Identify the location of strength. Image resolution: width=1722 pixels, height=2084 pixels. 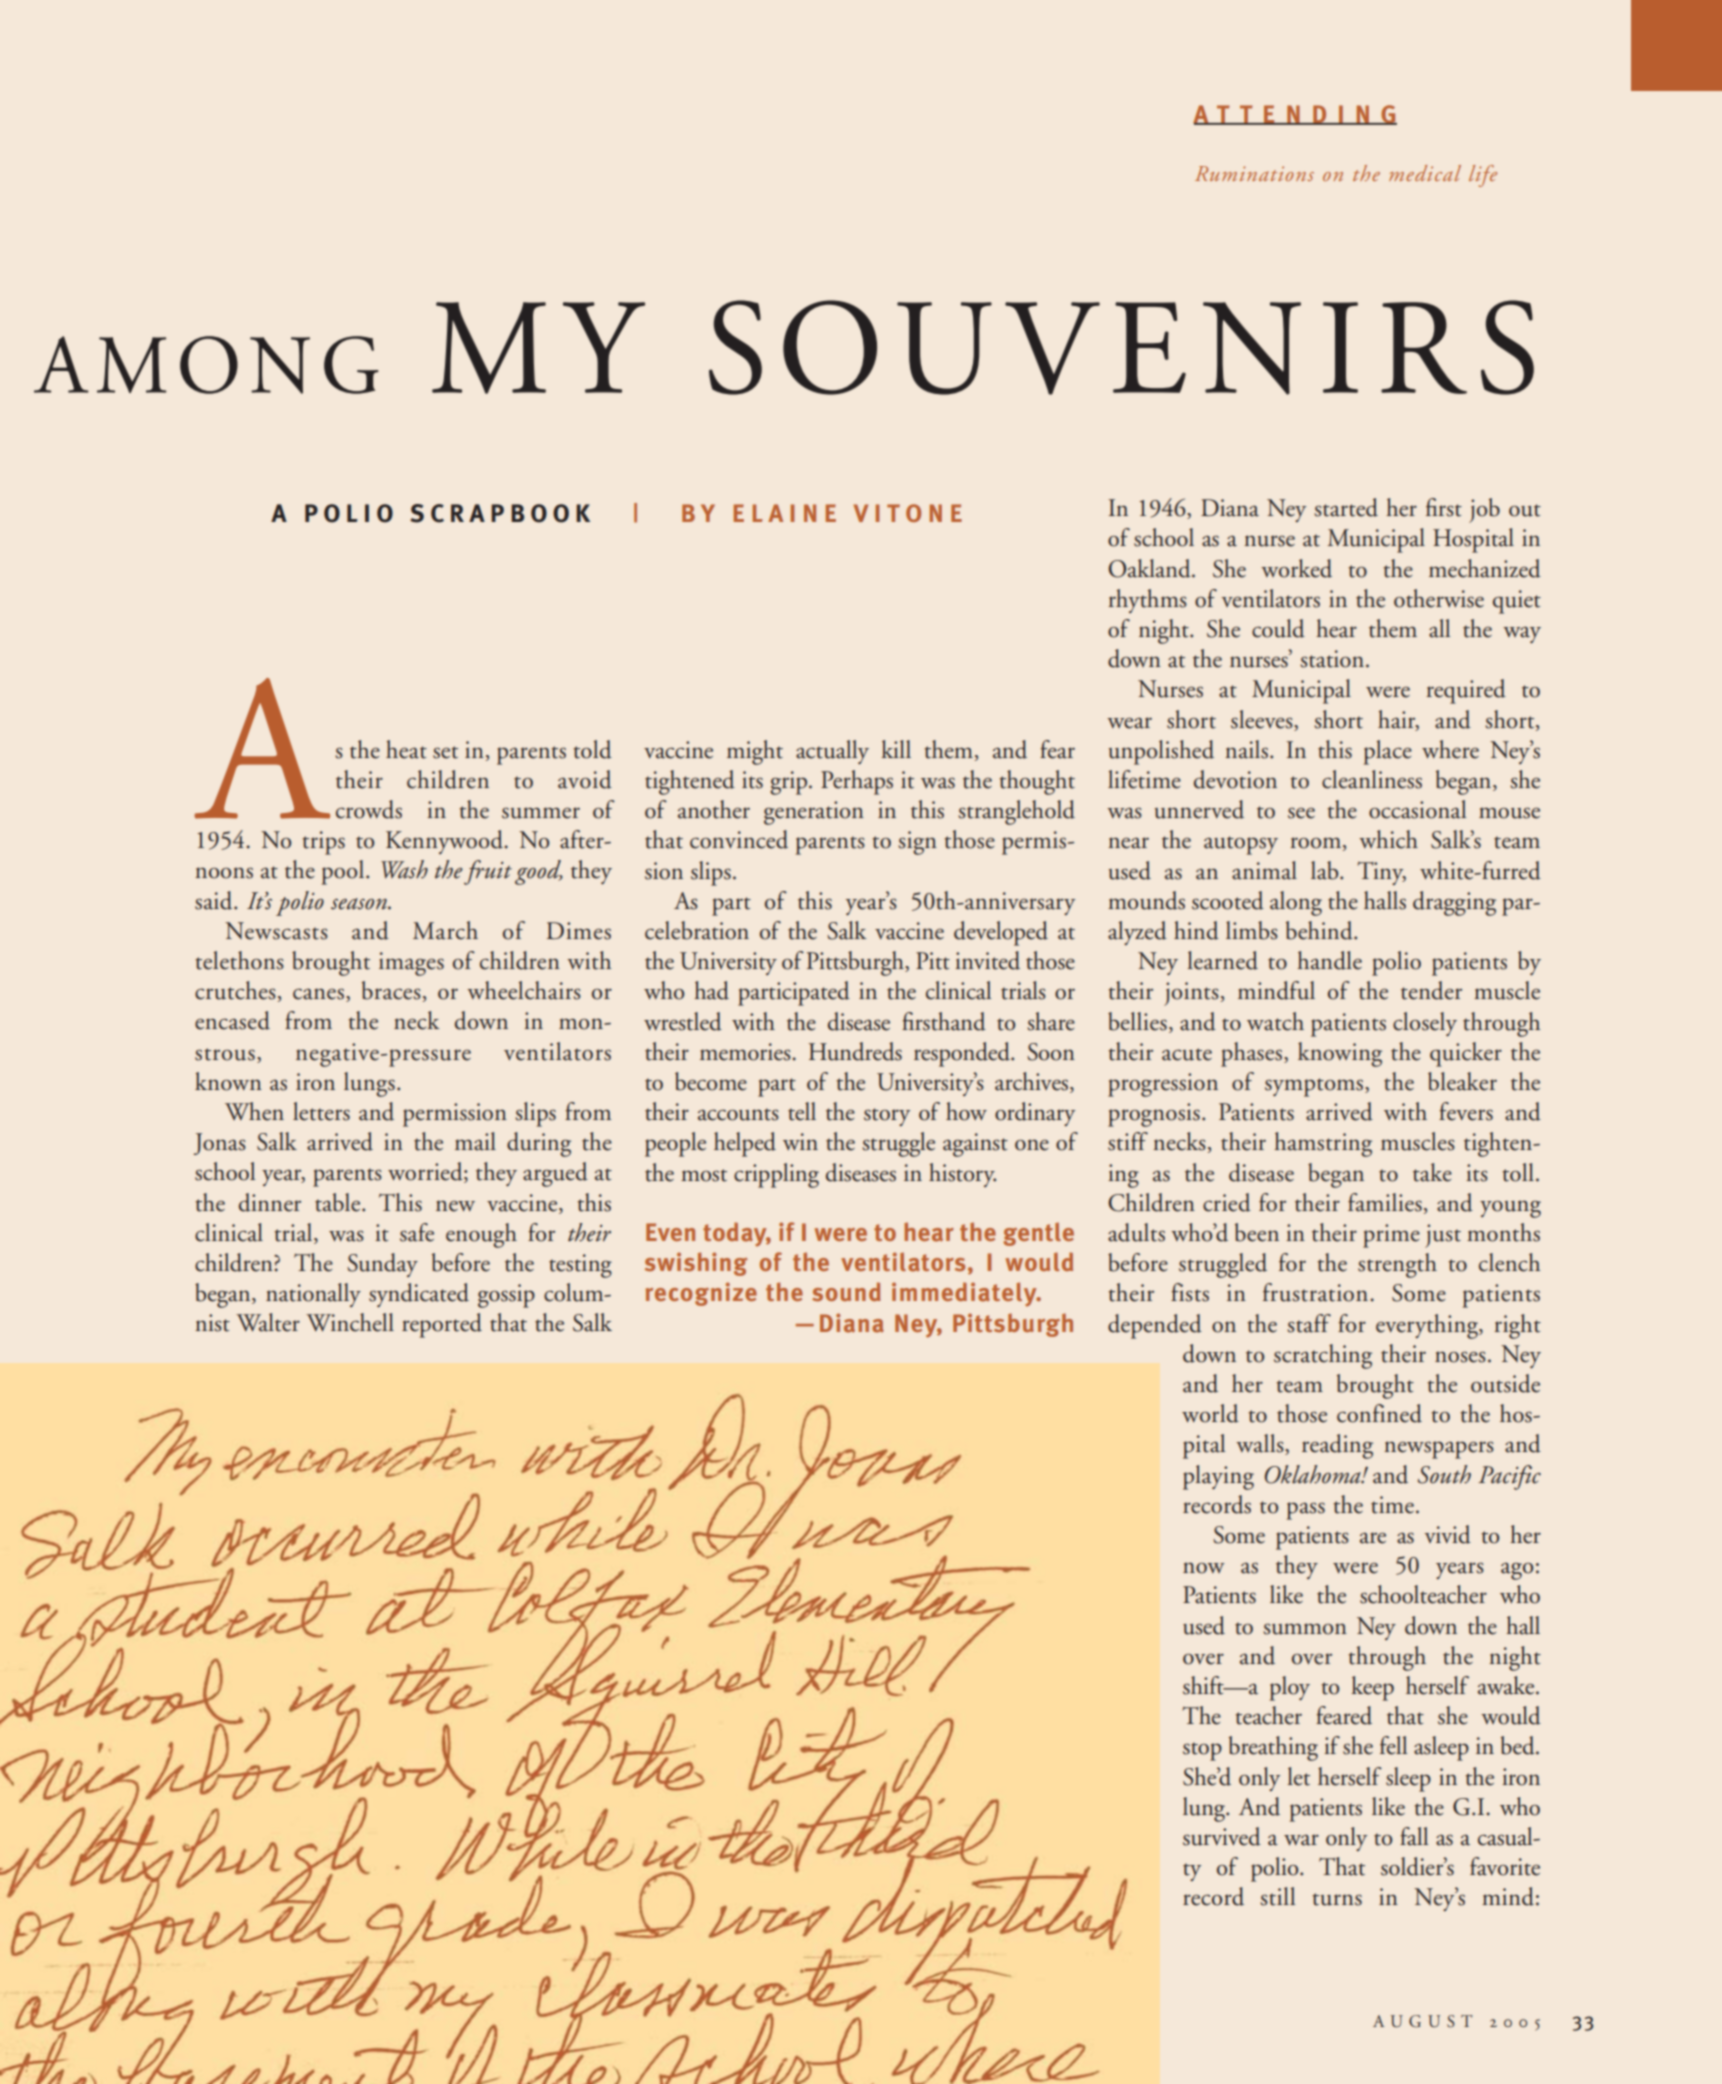
(1397, 1265).
